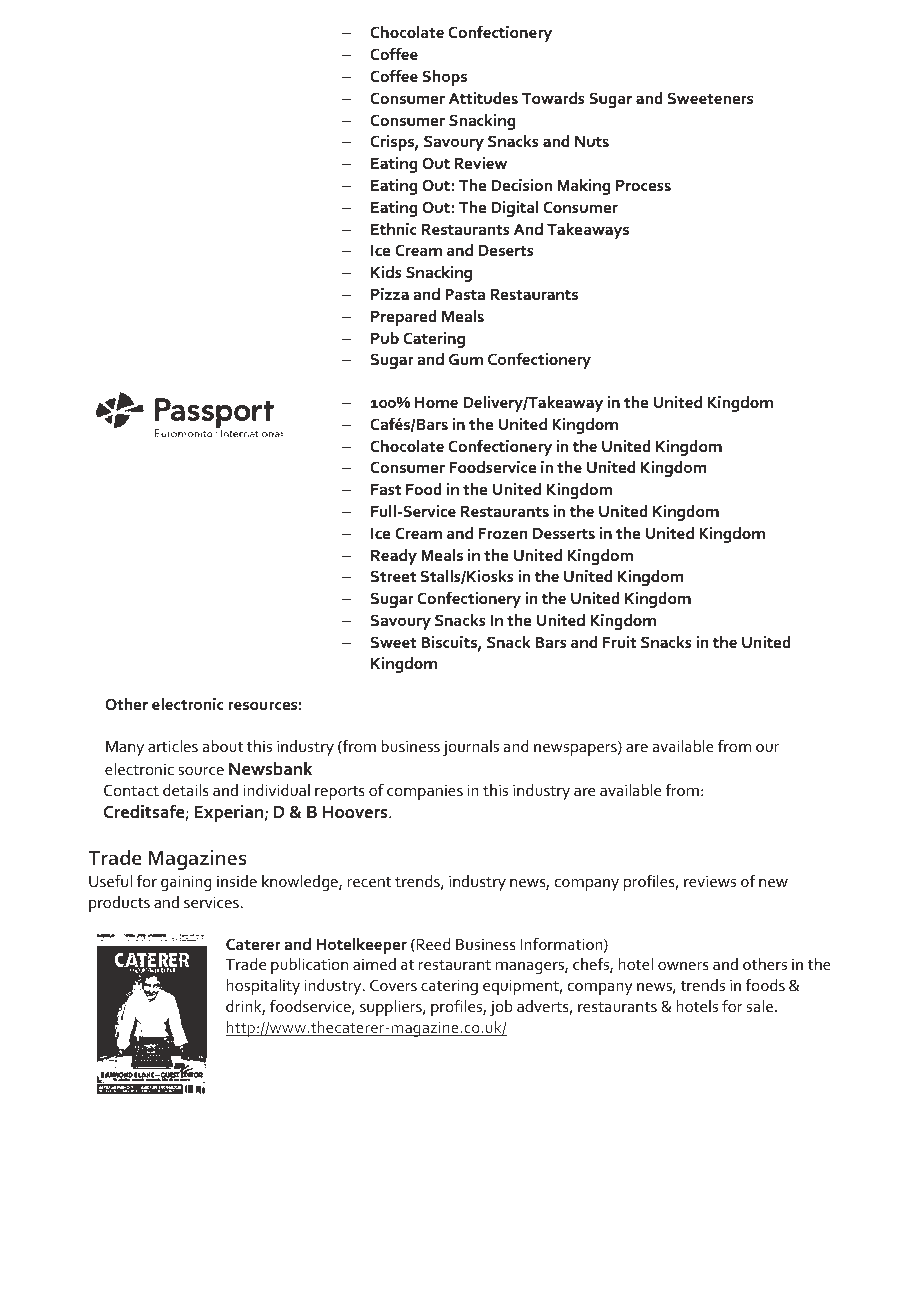 The image size is (924, 1309). What do you see at coordinates (263, 987) in the image?
I see `hospitality` at bounding box center [263, 987].
